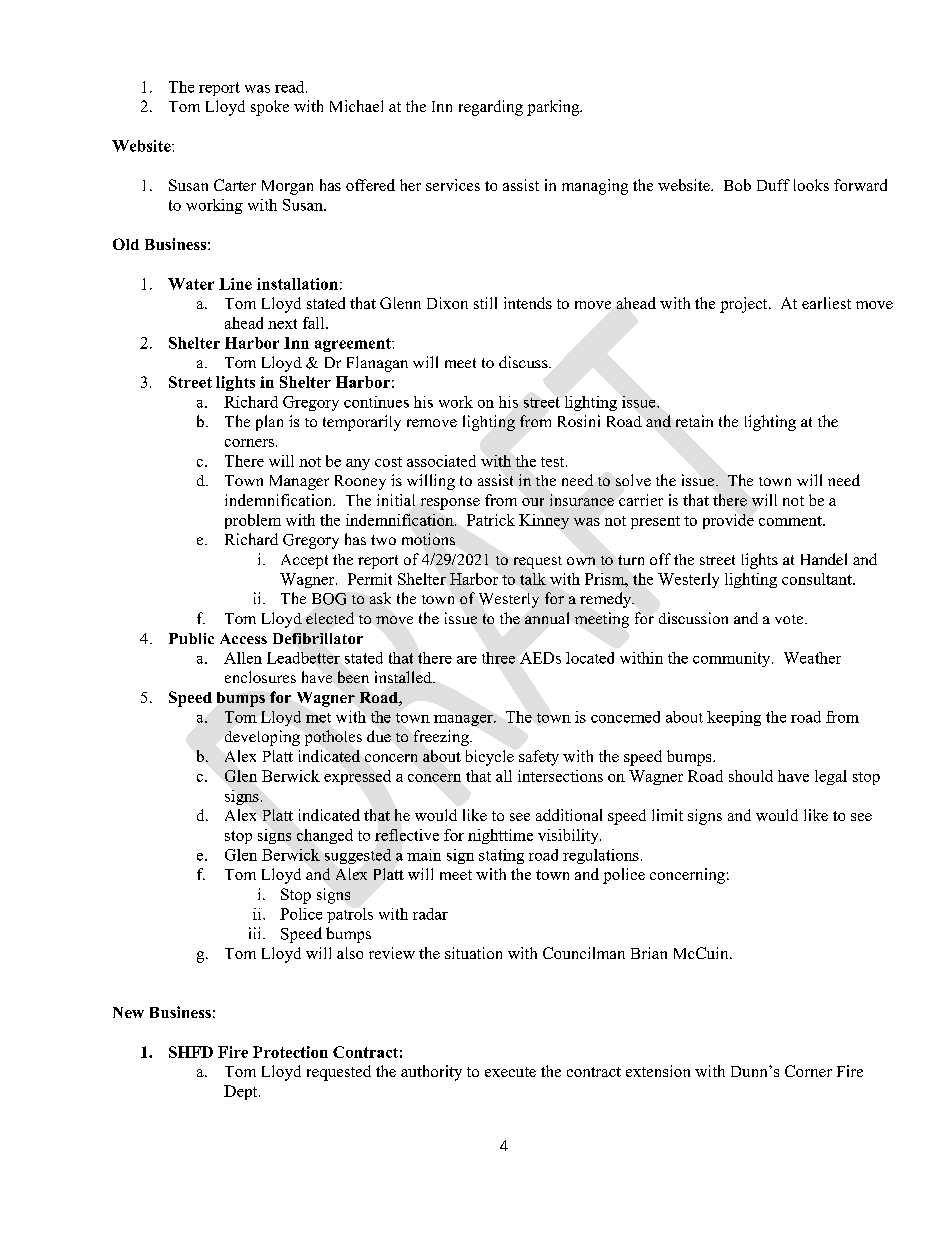 The height and width of the image is (1233, 952). I want to click on next, so click(282, 324).
